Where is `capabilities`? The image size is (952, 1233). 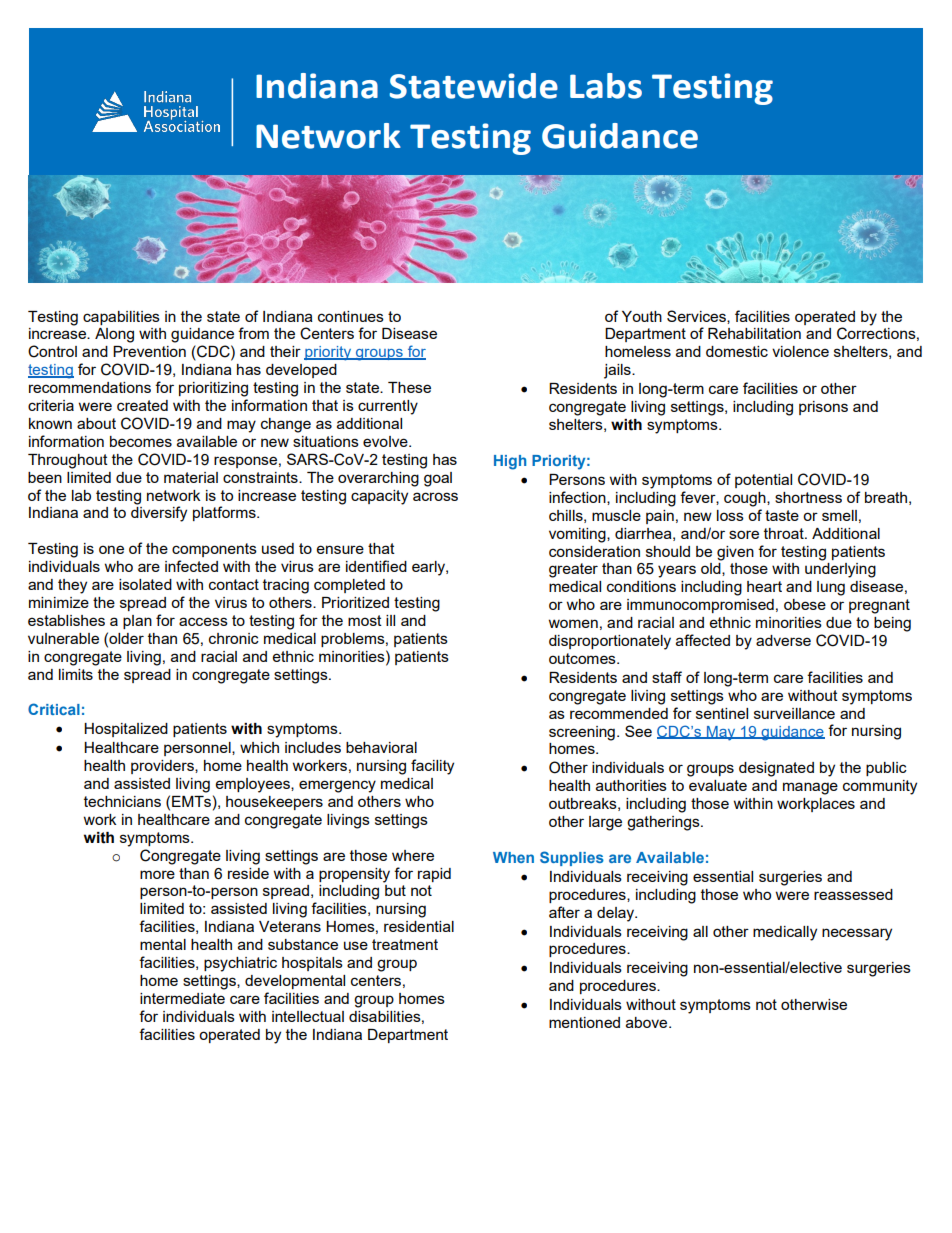
capabilities is located at coordinates (121, 318).
